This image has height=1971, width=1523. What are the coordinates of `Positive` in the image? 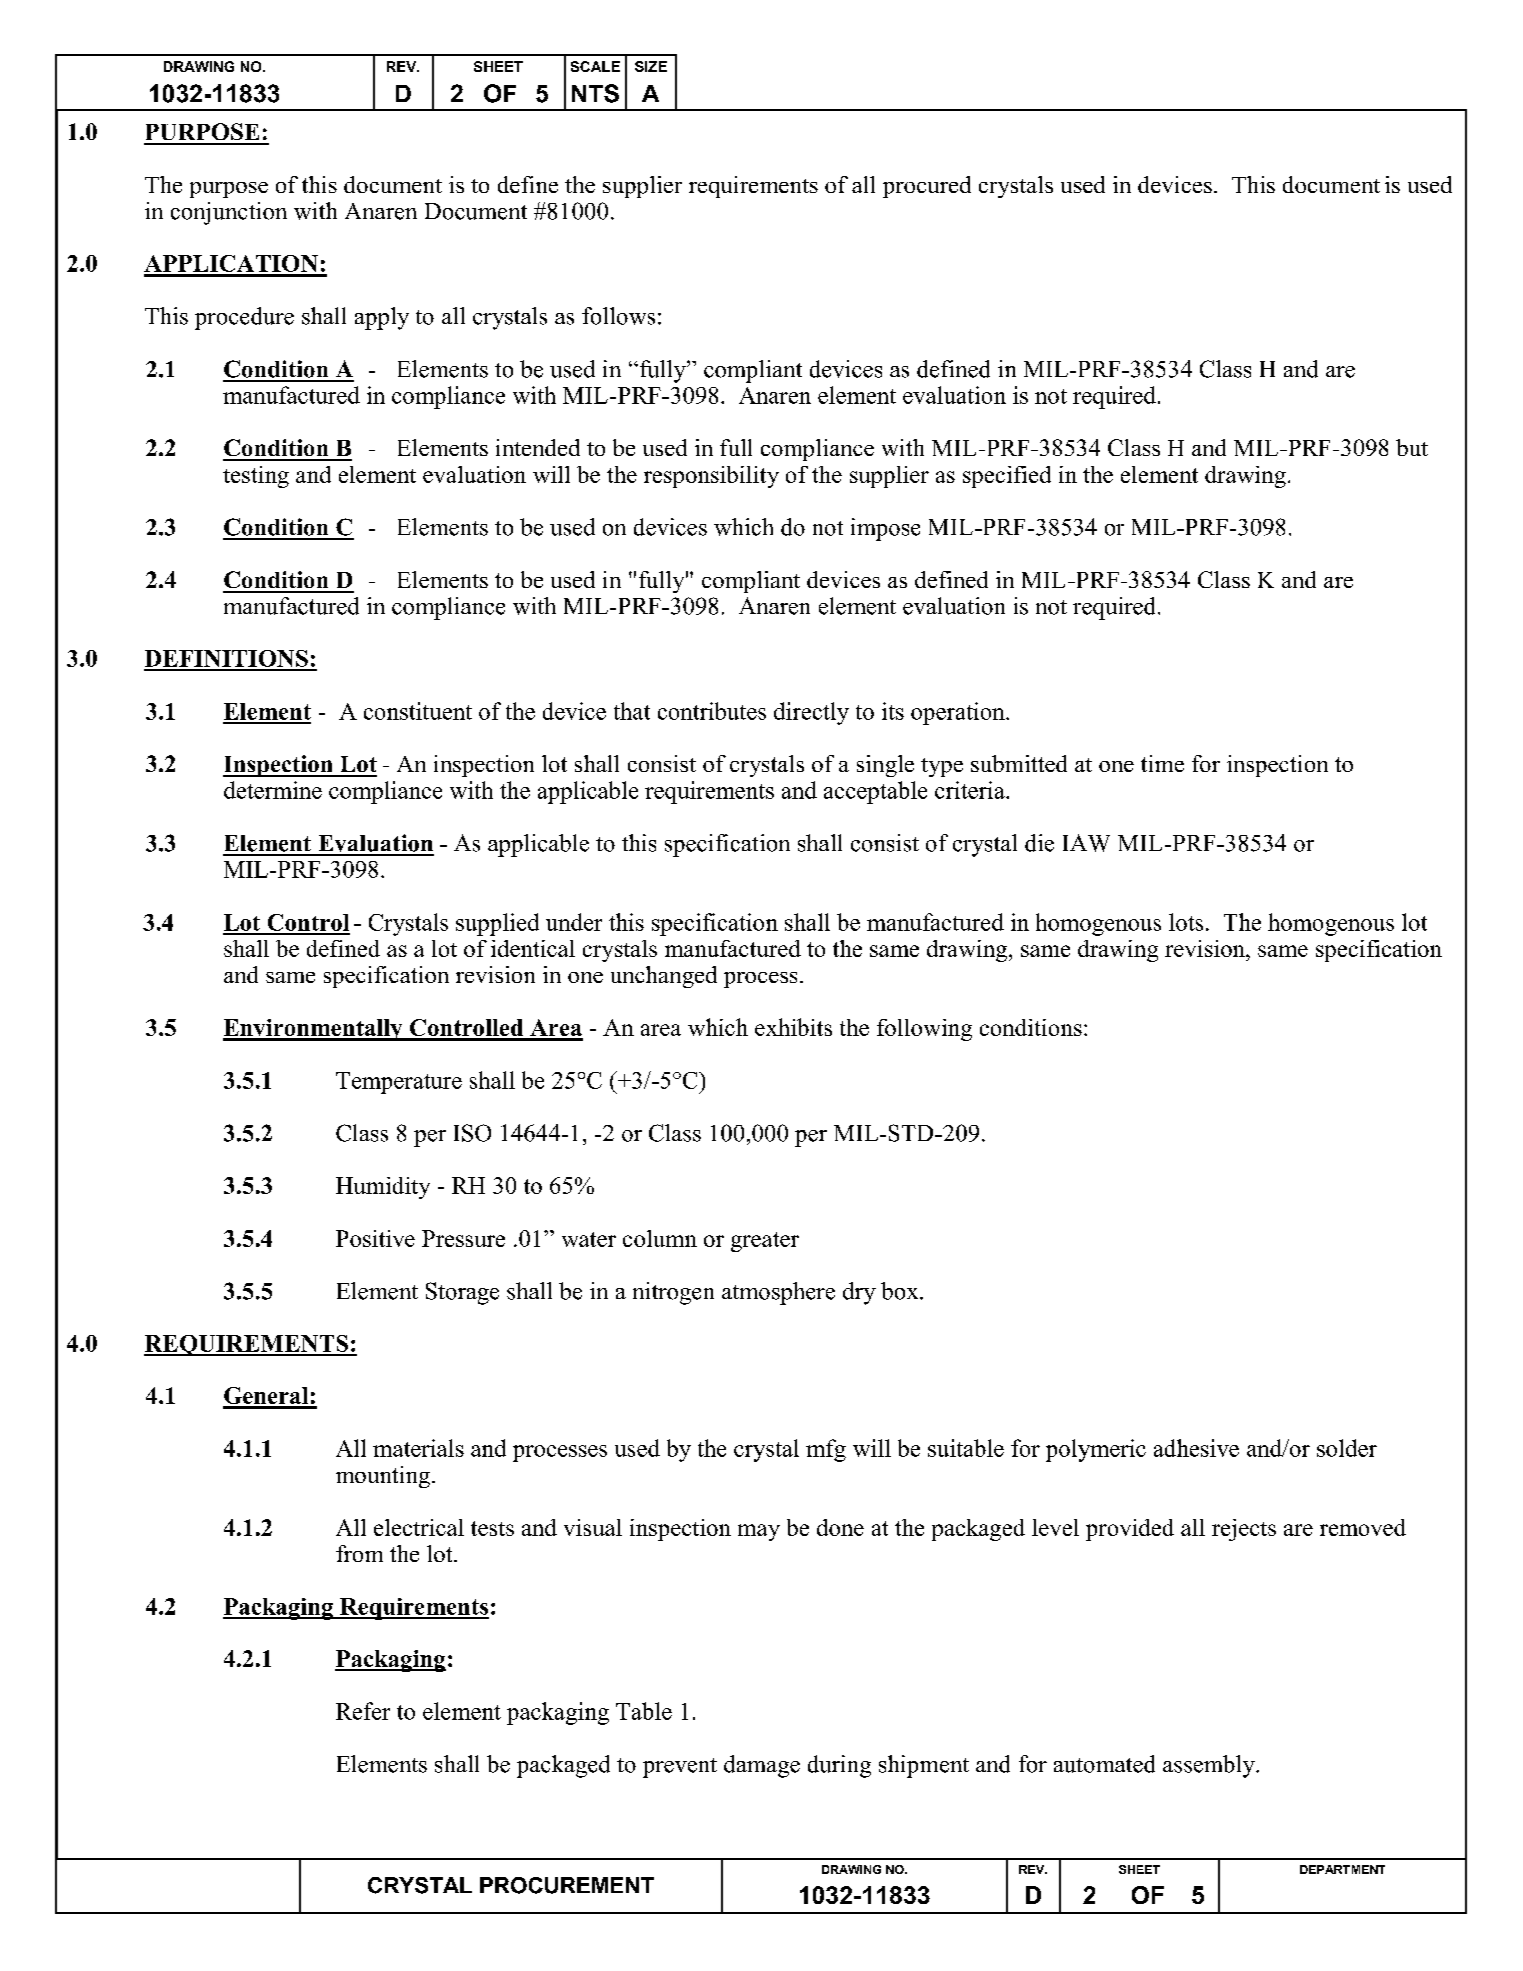 It's located at (375, 1238).
